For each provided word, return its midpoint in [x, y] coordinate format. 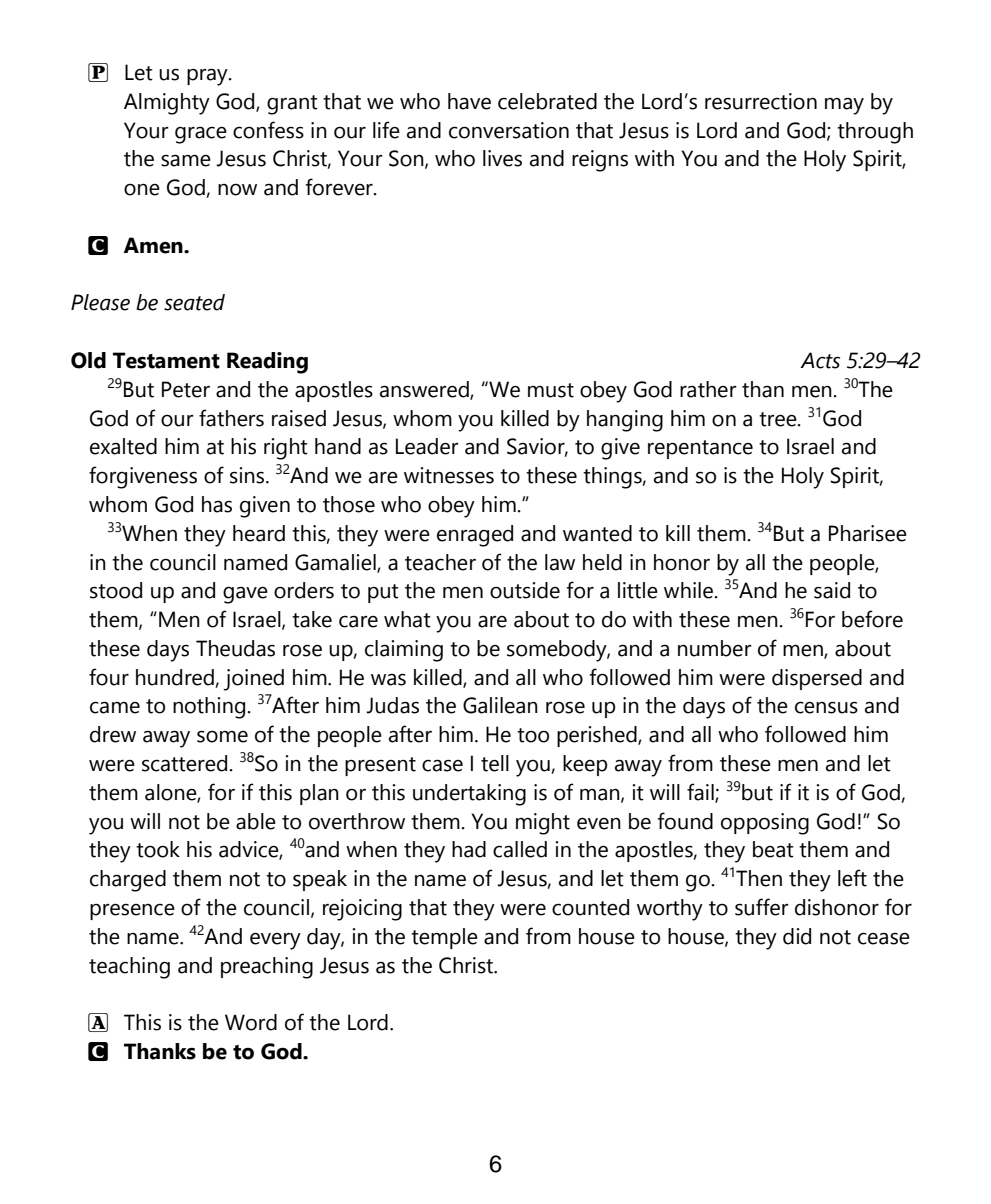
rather [708, 389]
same [186, 160]
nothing [209, 708]
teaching [129, 968]
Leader [427, 446]
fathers [231, 418]
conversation [509, 130]
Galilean [500, 705]
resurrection [761, 101]
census [826, 707]
